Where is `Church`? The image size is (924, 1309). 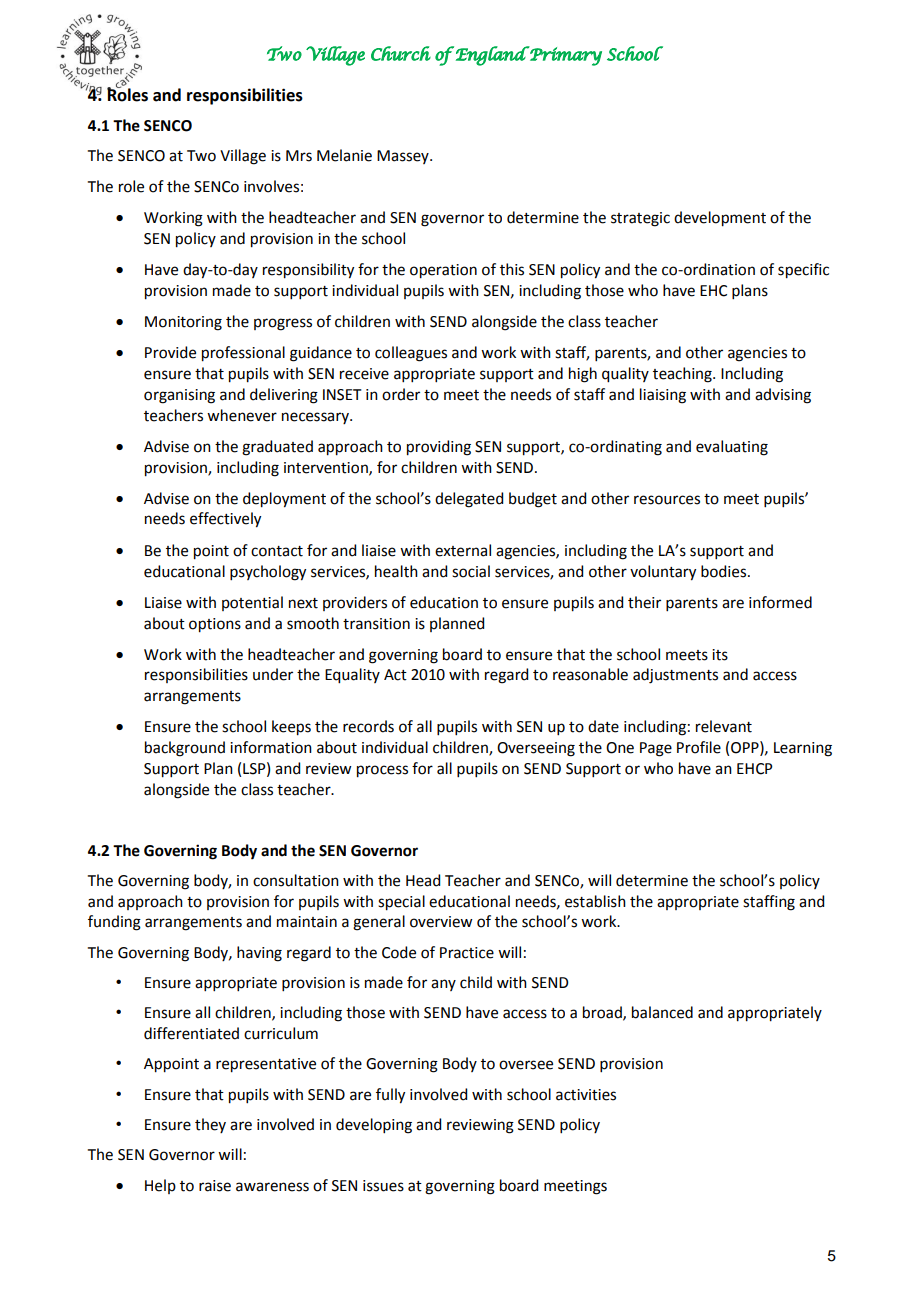
Church is located at coordinates (401, 53).
